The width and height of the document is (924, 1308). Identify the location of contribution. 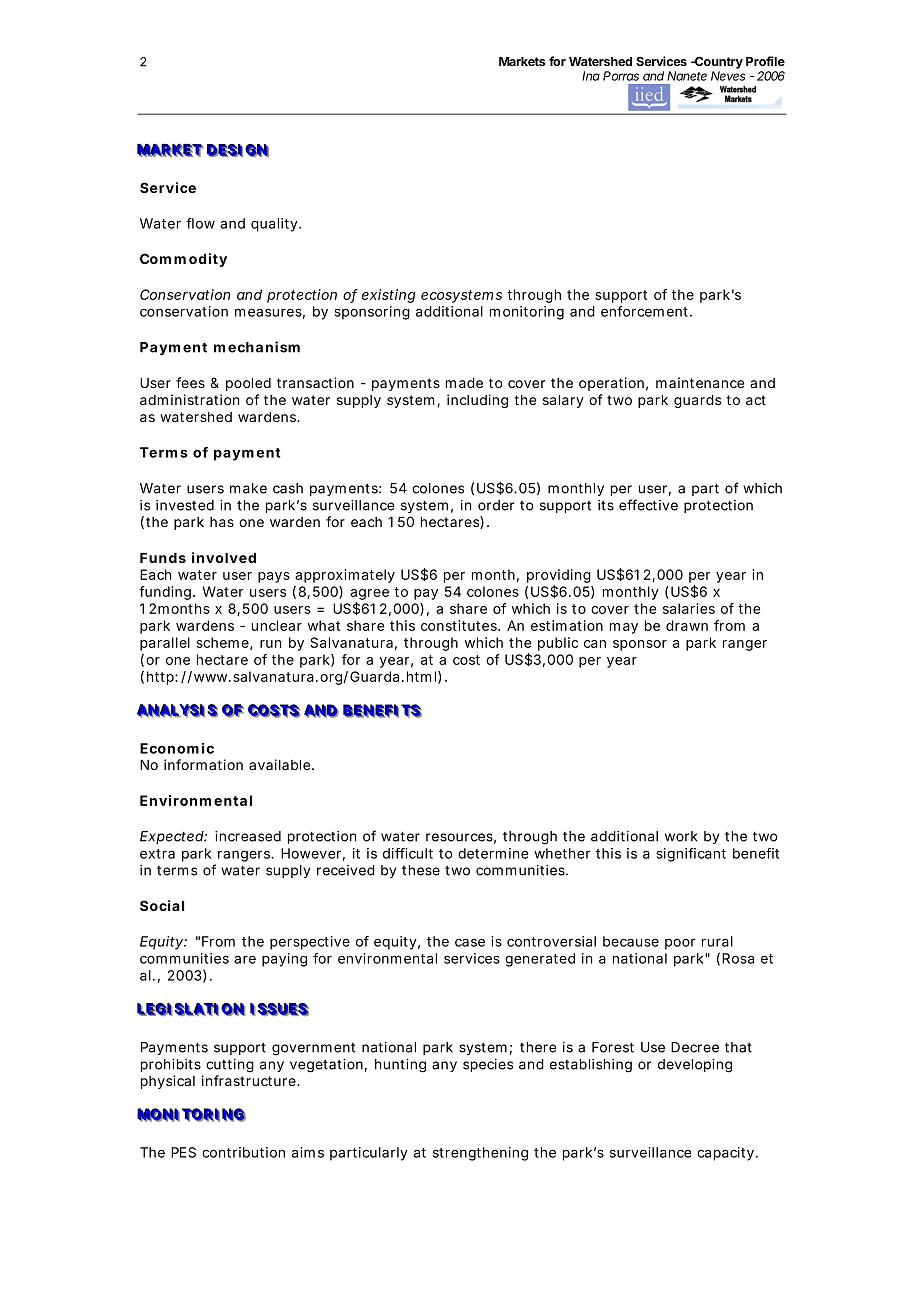
(243, 1152).
